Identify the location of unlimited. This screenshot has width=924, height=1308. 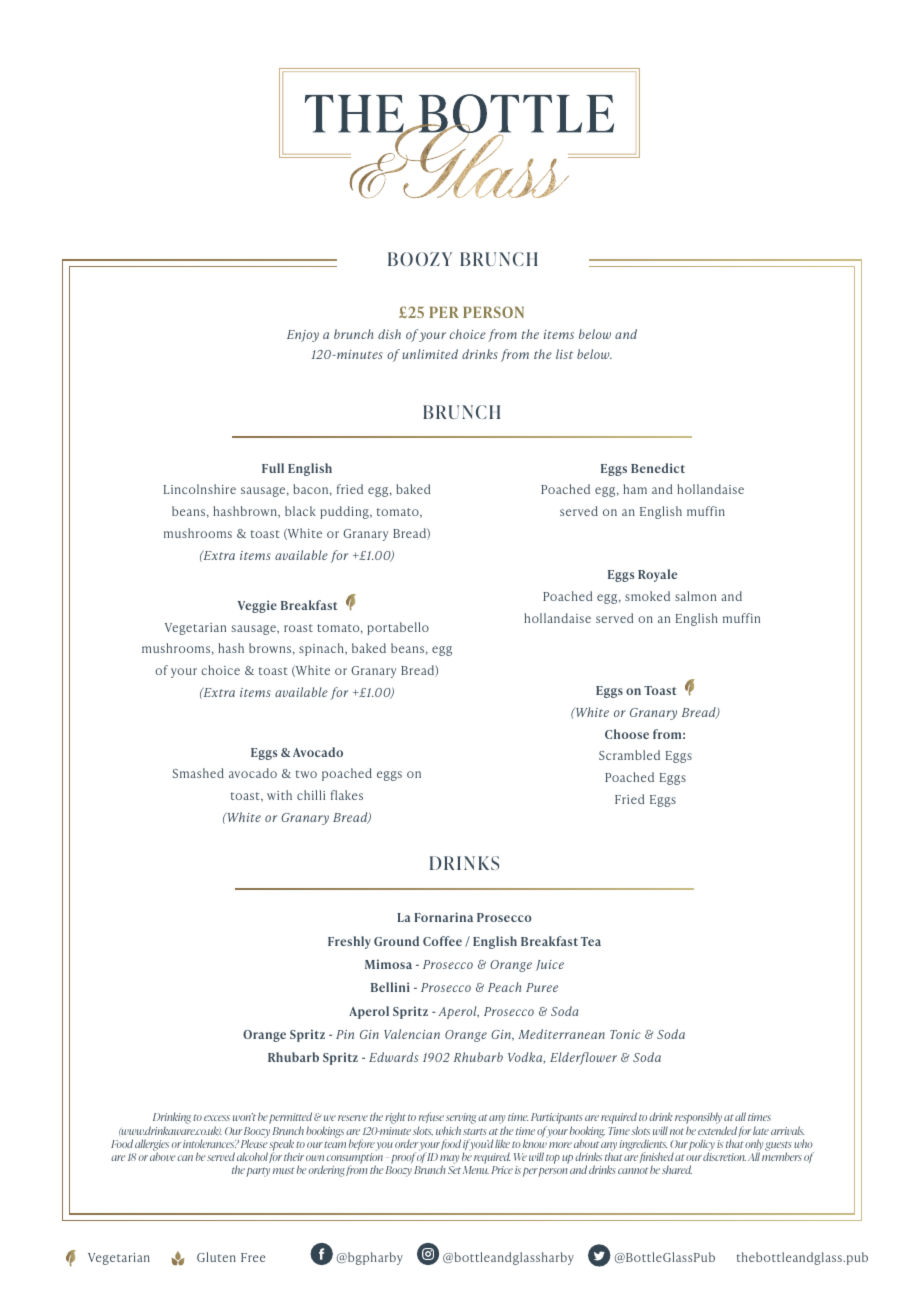
(430, 354).
